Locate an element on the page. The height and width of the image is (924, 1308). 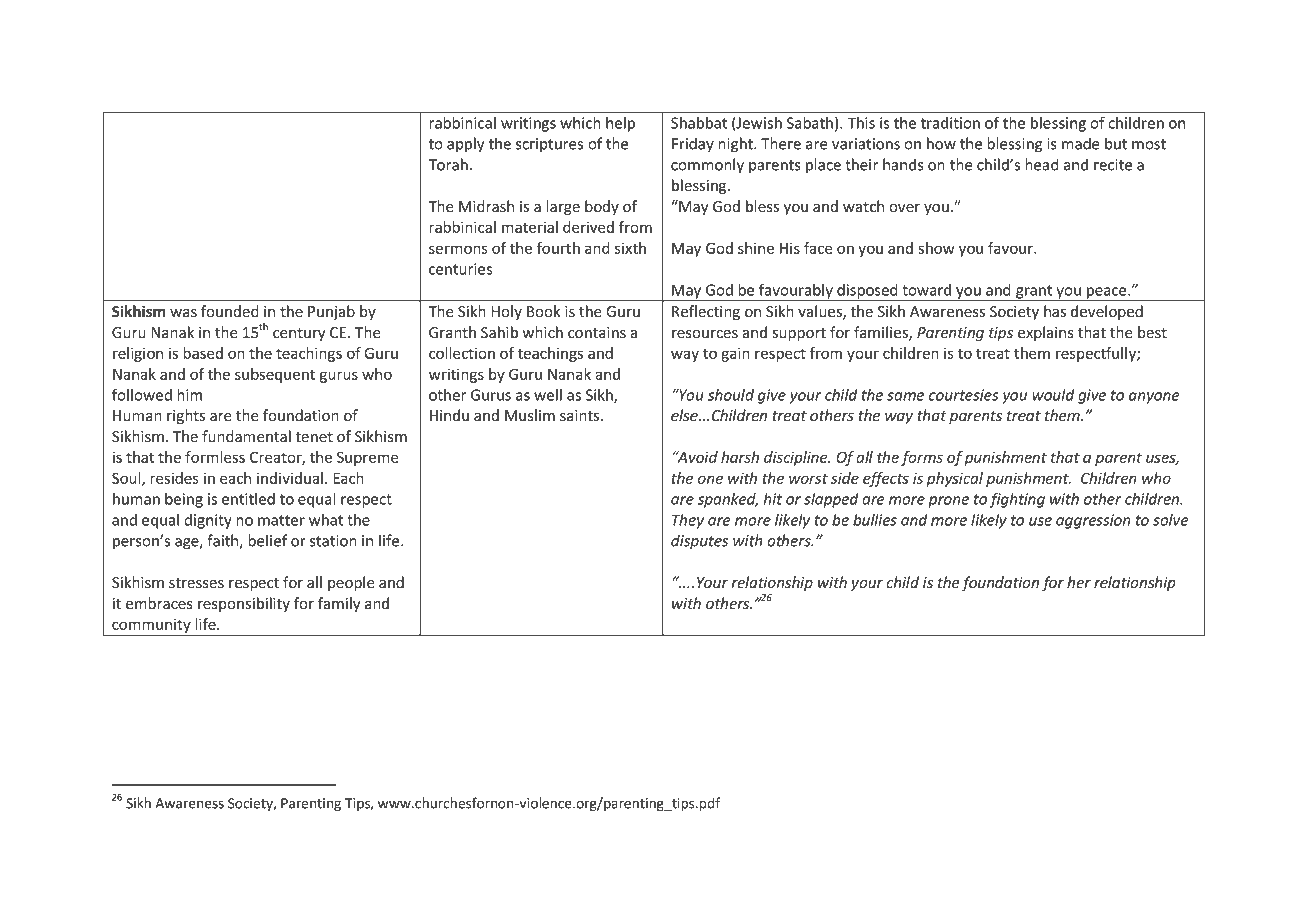
Friday is located at coordinates (693, 145).
